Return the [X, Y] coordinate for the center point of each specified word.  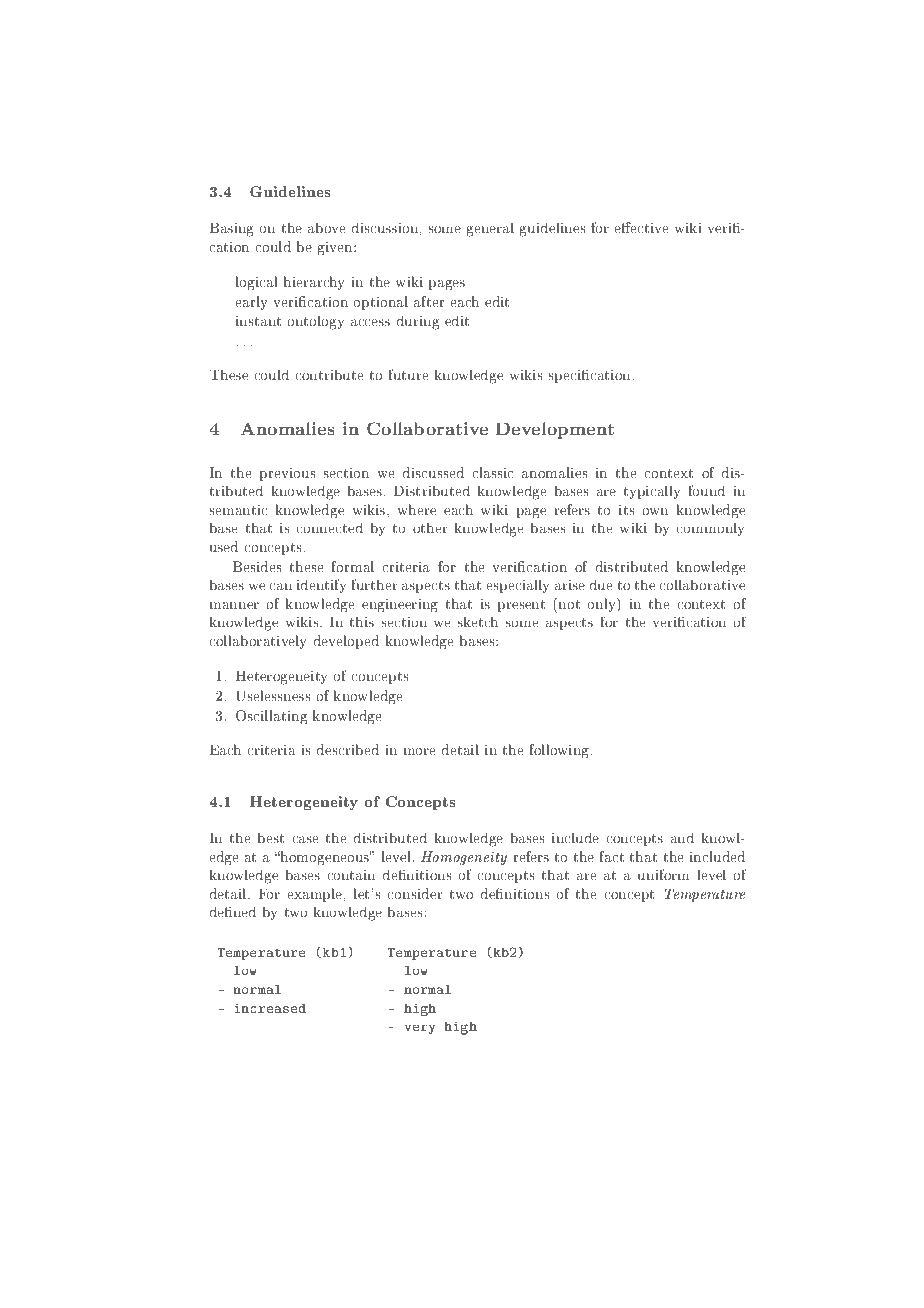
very [420, 1030]
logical [257, 283]
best [271, 837]
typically [652, 492]
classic [493, 472]
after [429, 301]
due [601, 584]
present [521, 606]
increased [270, 1008]
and [682, 837]
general [490, 229]
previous [287, 474]
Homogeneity [464, 858]
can [281, 586]
